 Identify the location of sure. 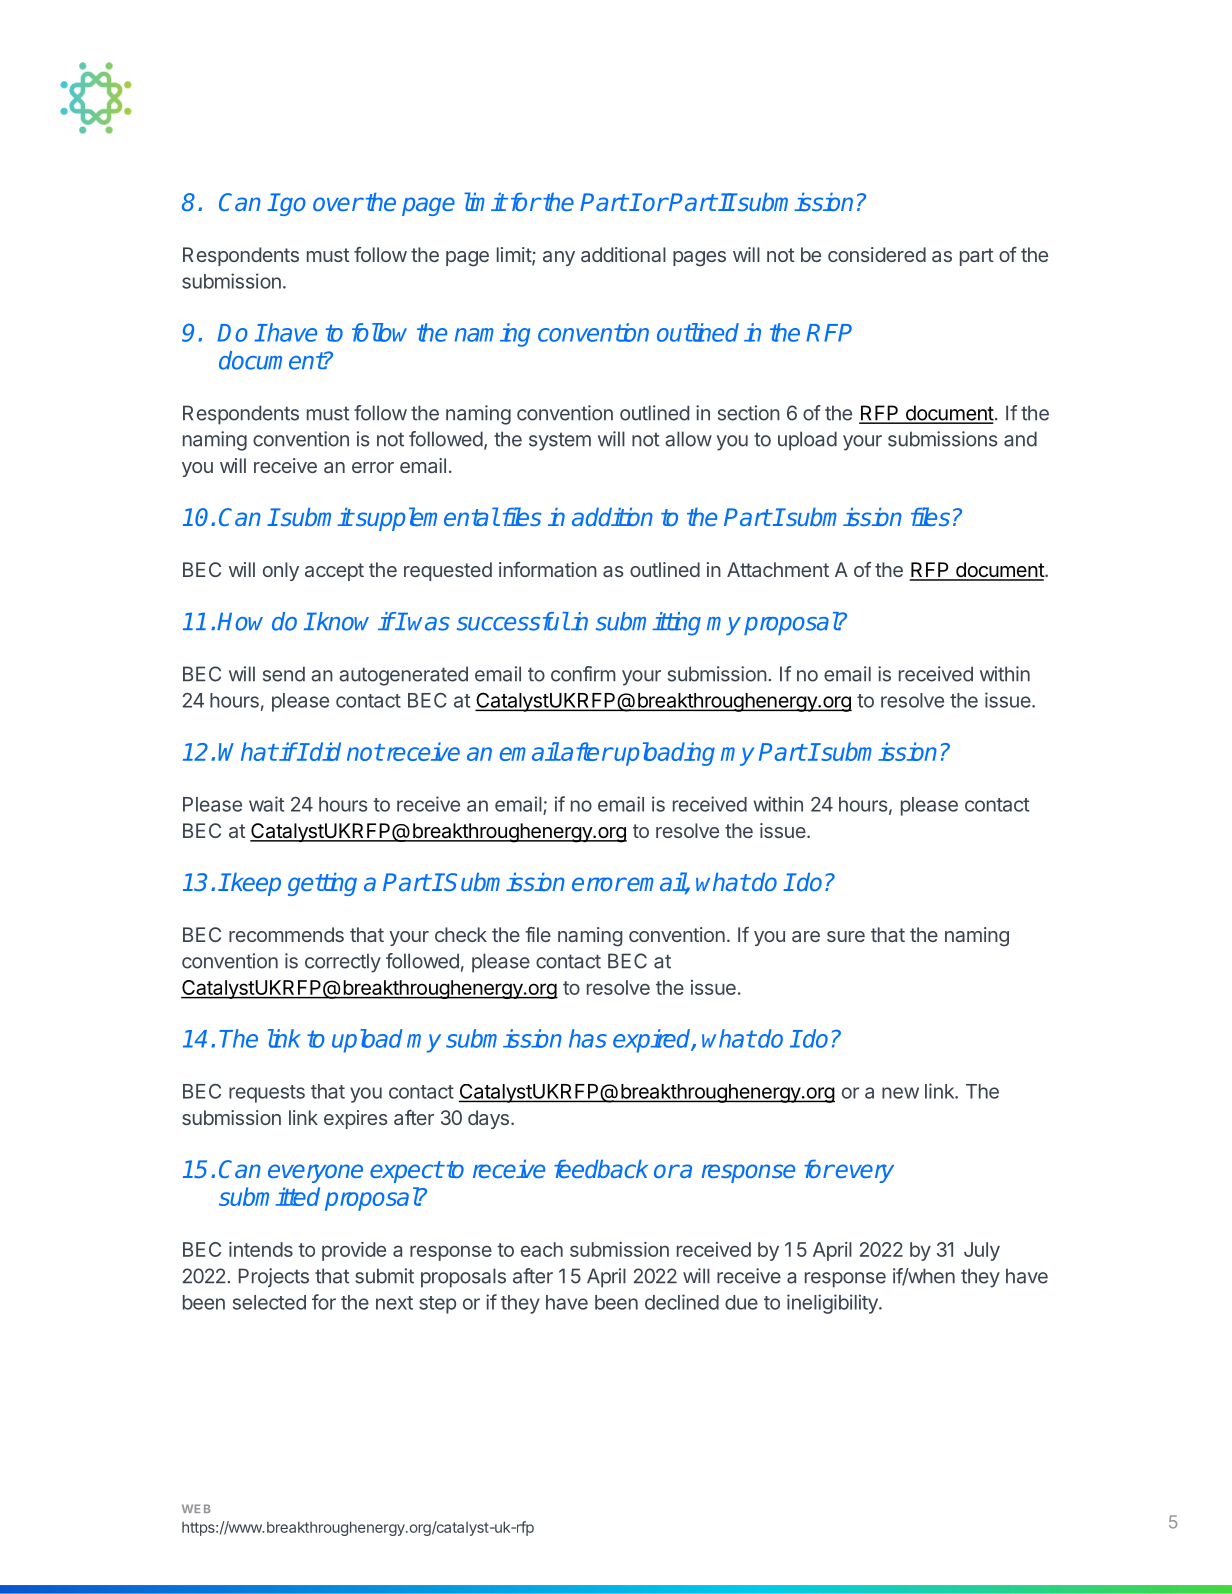
(846, 936).
